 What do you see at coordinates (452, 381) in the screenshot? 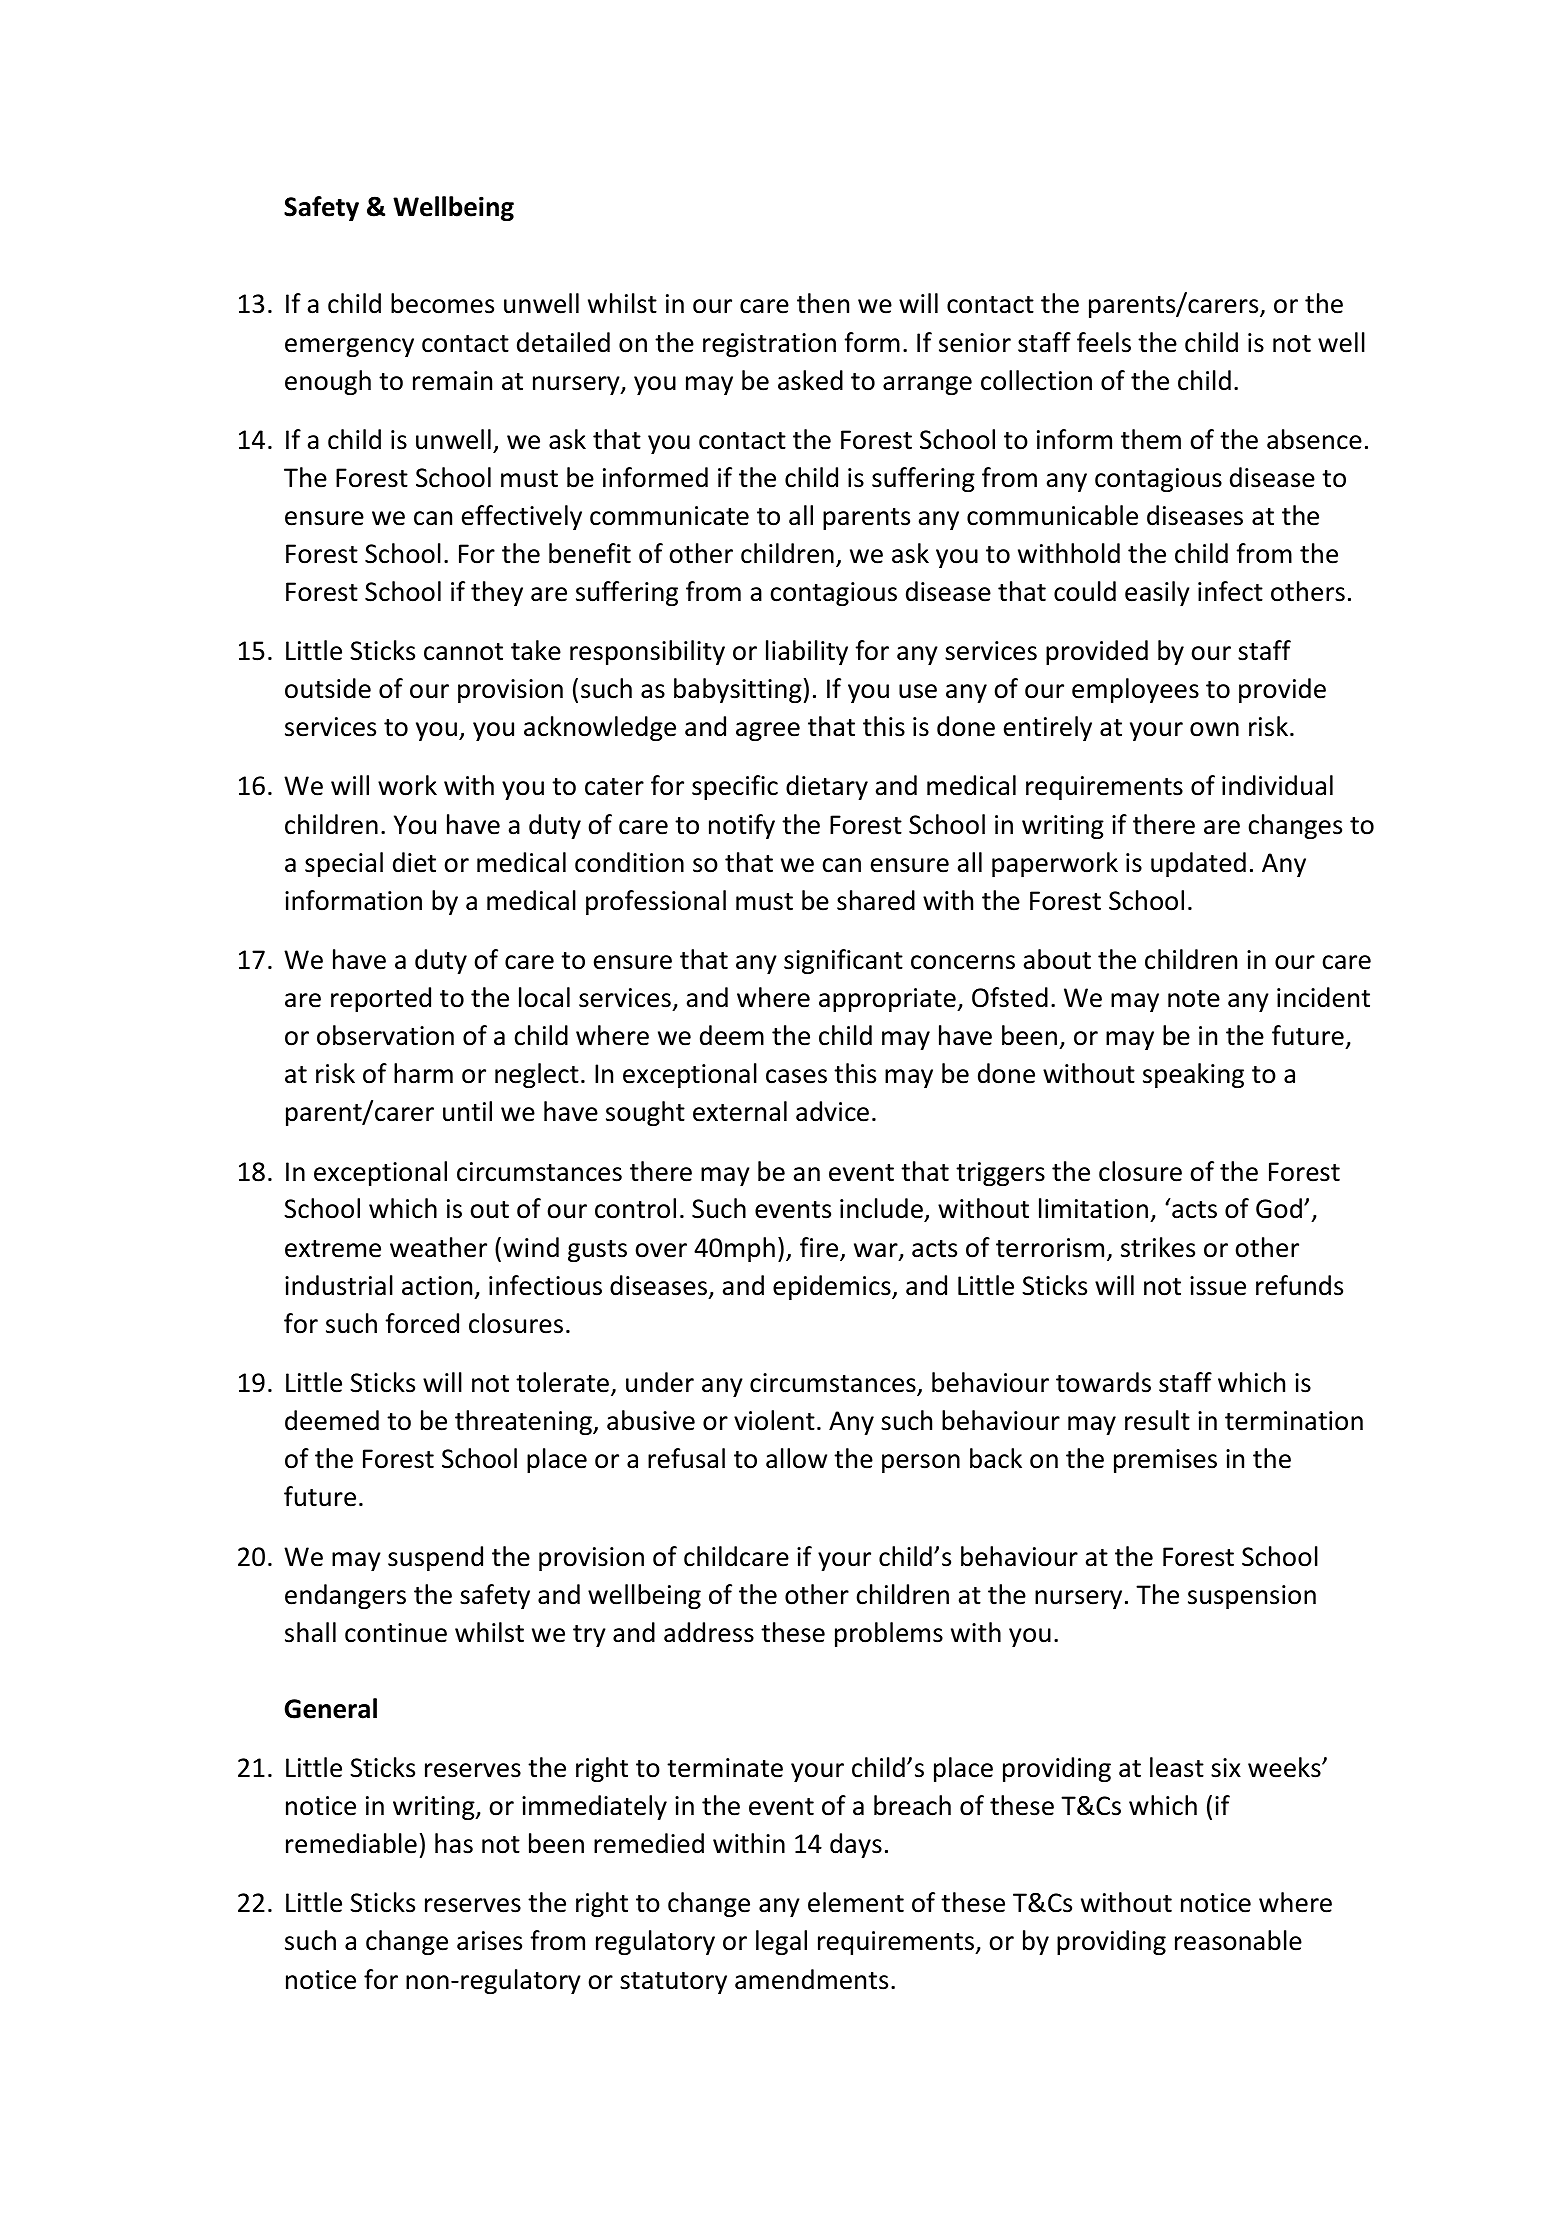
I see `remain` at bounding box center [452, 381].
